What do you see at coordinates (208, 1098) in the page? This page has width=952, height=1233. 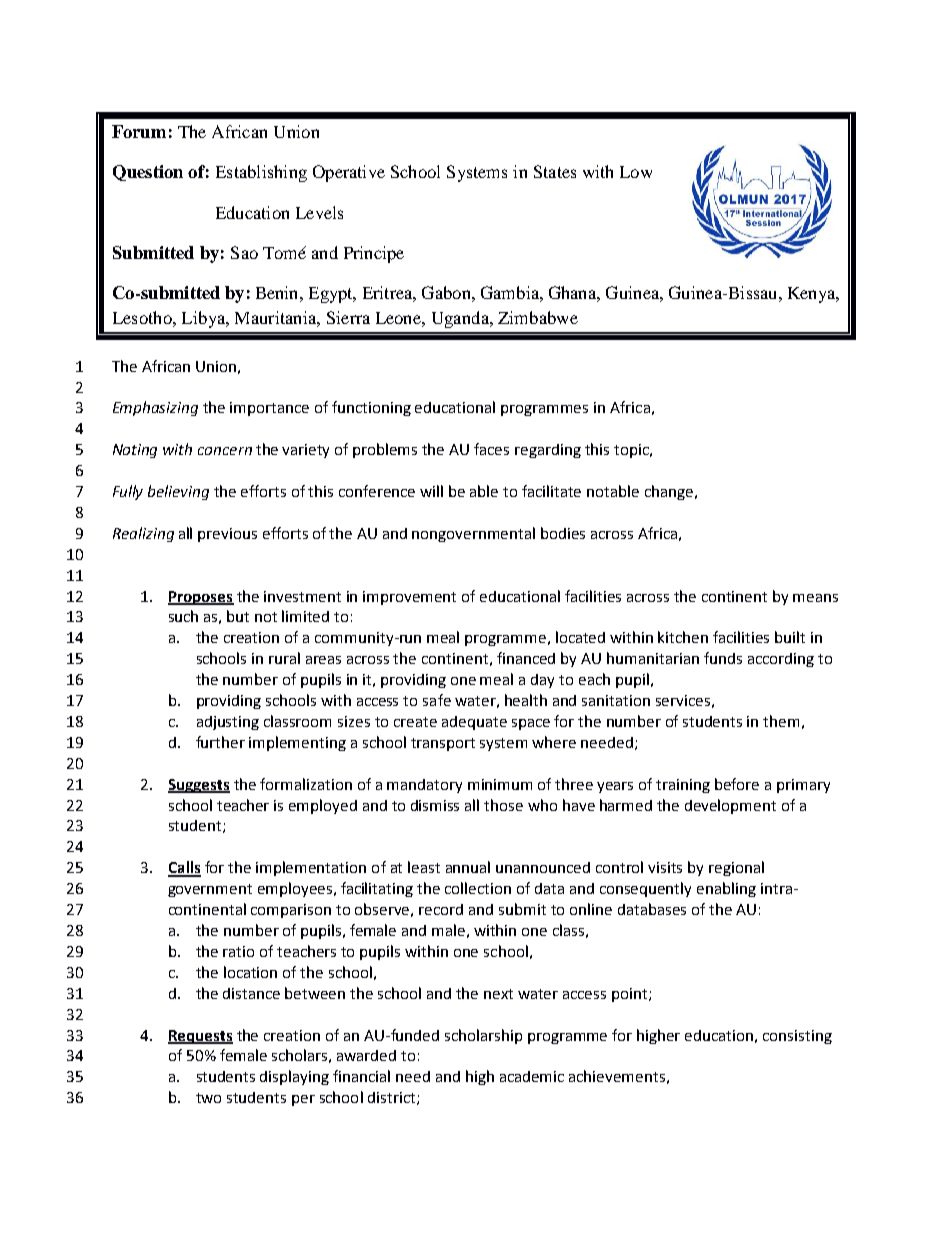 I see `two` at bounding box center [208, 1098].
